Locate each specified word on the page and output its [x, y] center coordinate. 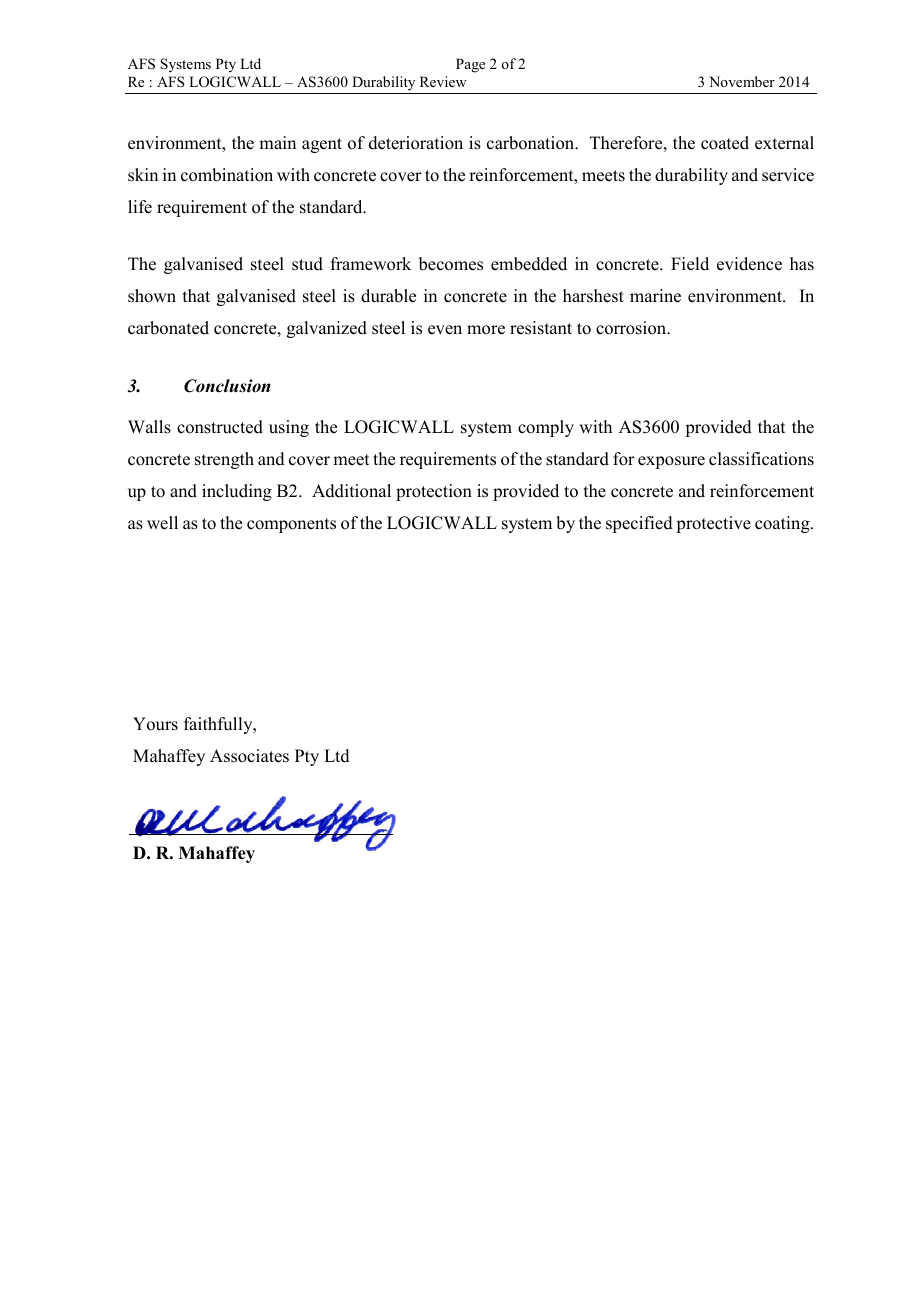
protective [714, 524]
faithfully [219, 725]
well [162, 523]
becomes [451, 264]
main [277, 142]
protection [434, 492]
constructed [220, 427]
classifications [761, 459]
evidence [749, 264]
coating [783, 524]
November [742, 81]
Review [443, 81]
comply [546, 428]
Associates [249, 756]
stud [307, 264]
